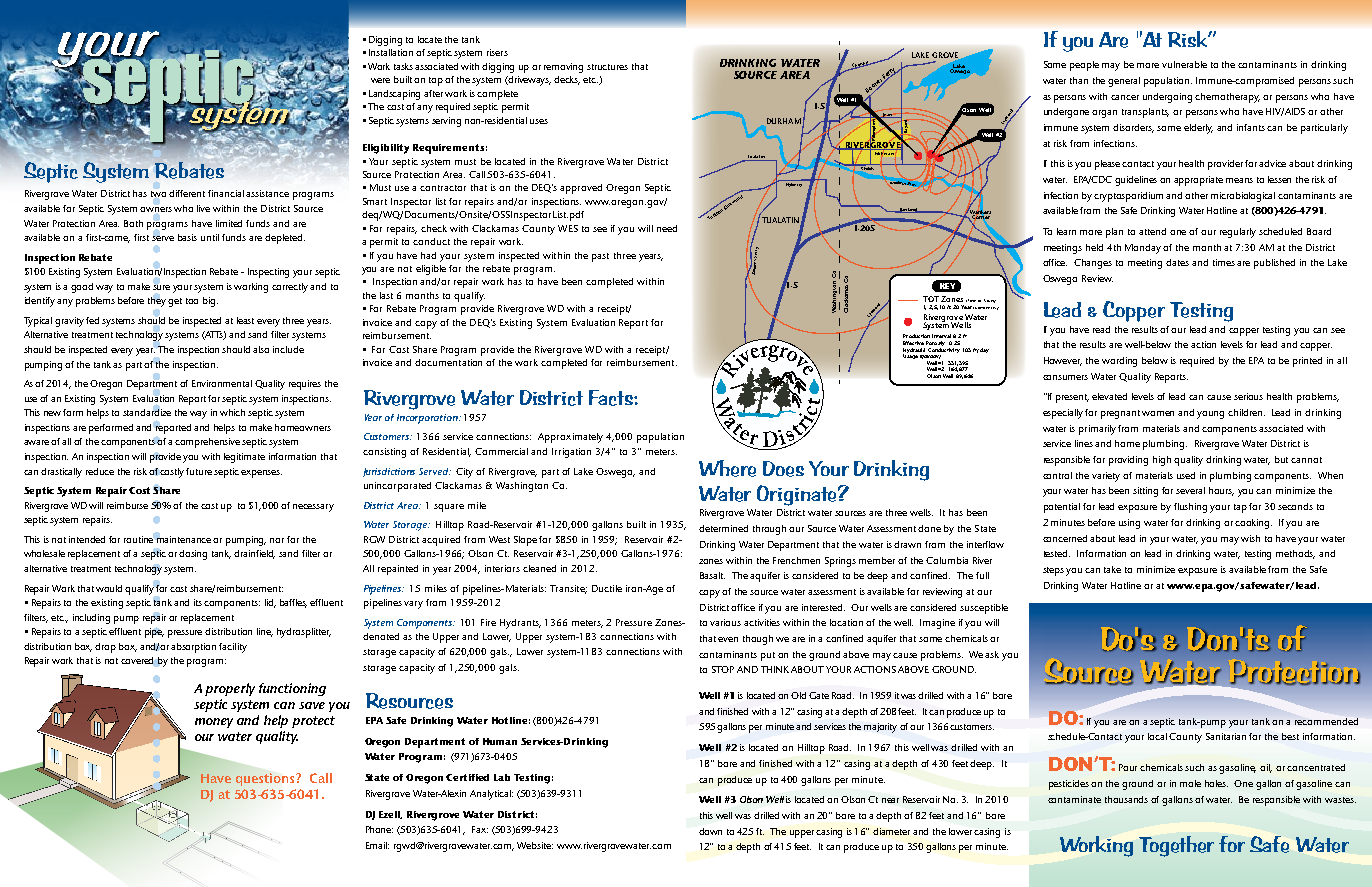  Describe the element at coordinates (209, 443) in the screenshot. I see `comprehensive` at that location.
